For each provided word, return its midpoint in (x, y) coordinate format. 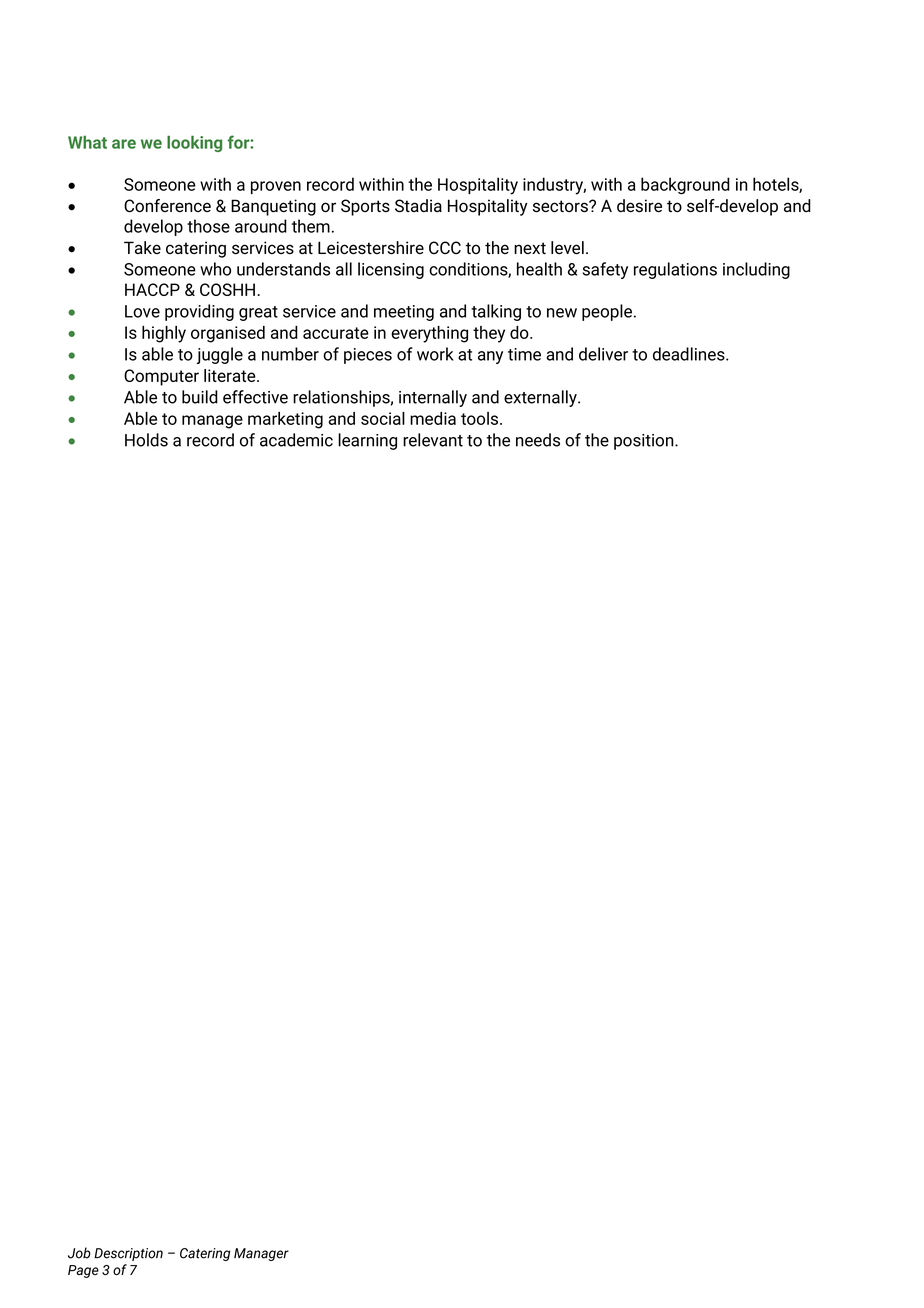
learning (367, 441)
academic (296, 440)
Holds (146, 440)
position (645, 442)
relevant (433, 440)
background (685, 186)
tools (481, 418)
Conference (167, 206)
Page (83, 1271)
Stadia (418, 205)
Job (79, 1253)
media (433, 418)
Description (128, 1254)
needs (538, 440)
